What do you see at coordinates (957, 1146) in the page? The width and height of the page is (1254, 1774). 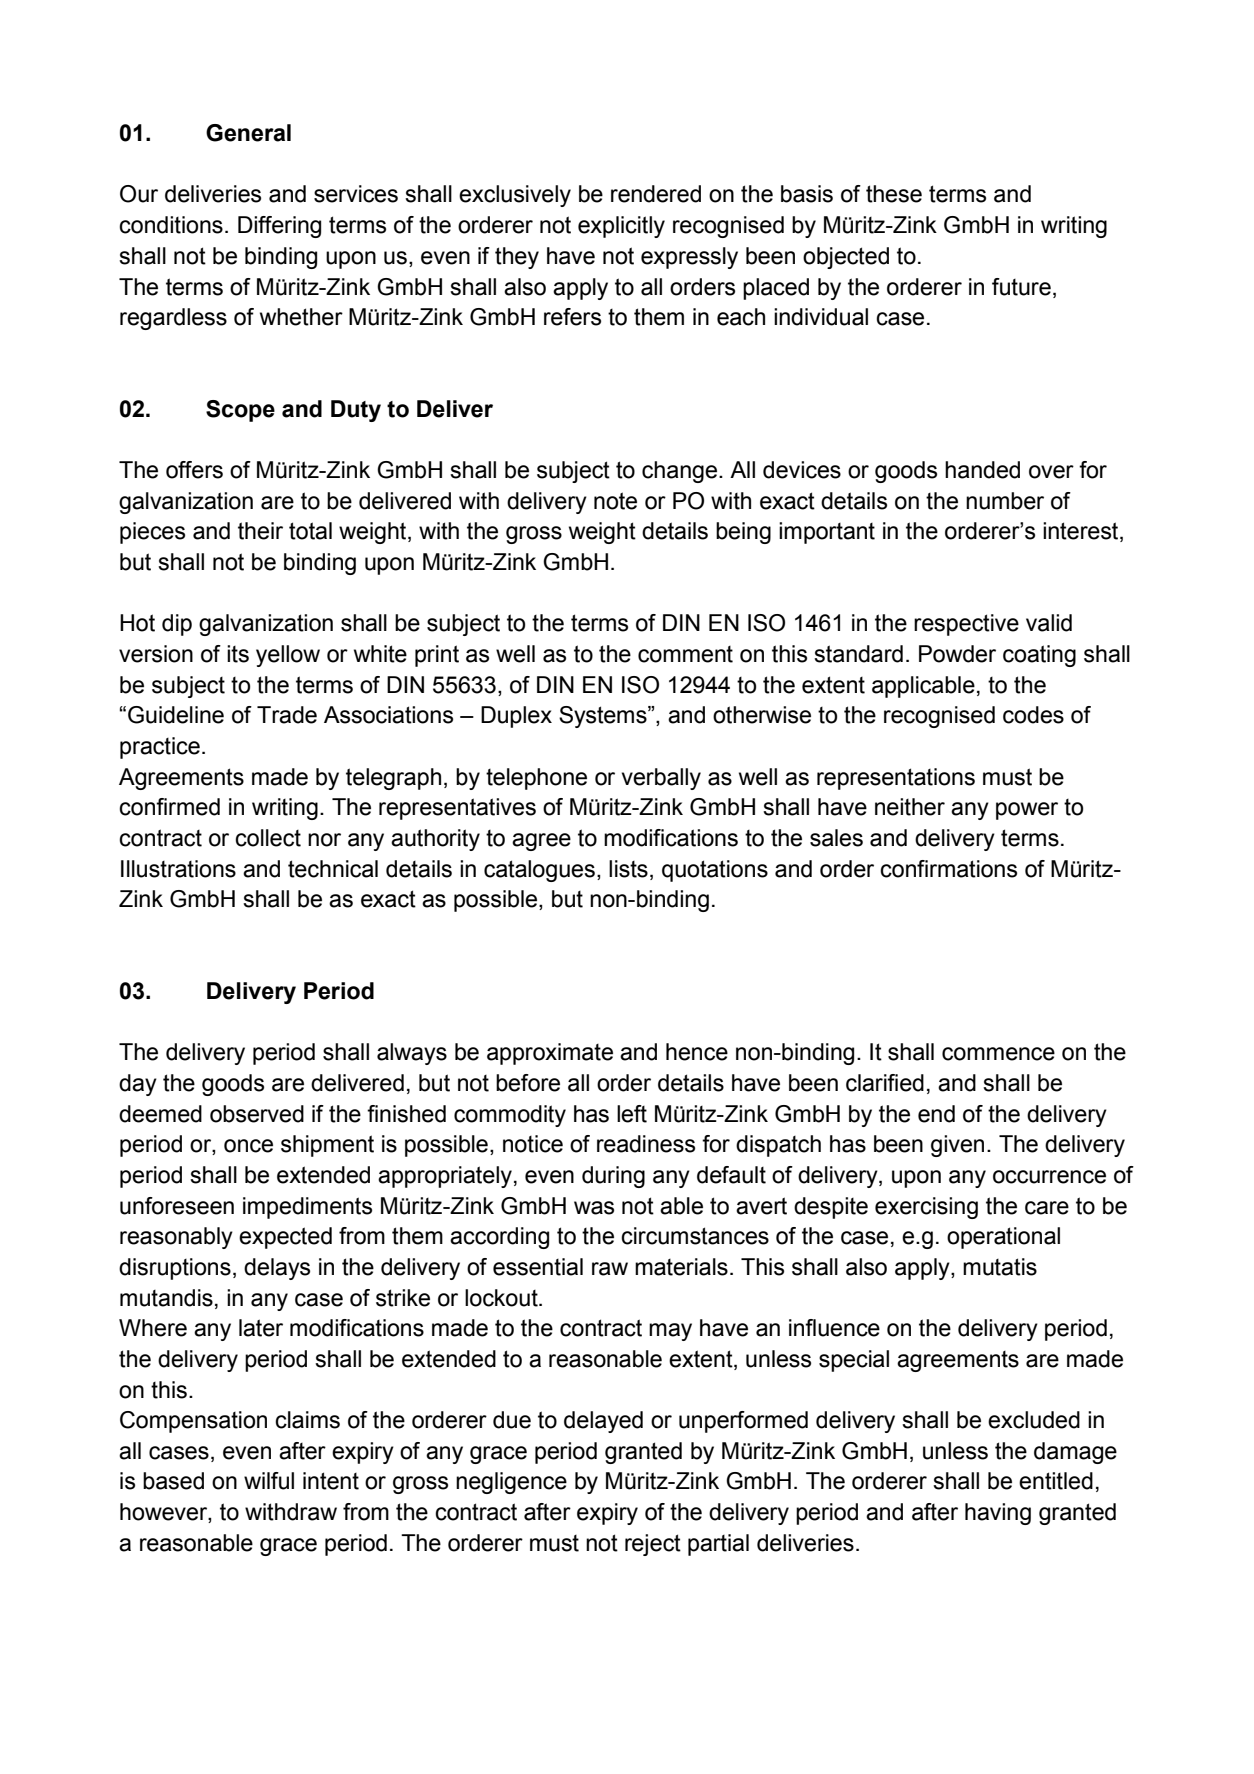 I see `given` at bounding box center [957, 1146].
